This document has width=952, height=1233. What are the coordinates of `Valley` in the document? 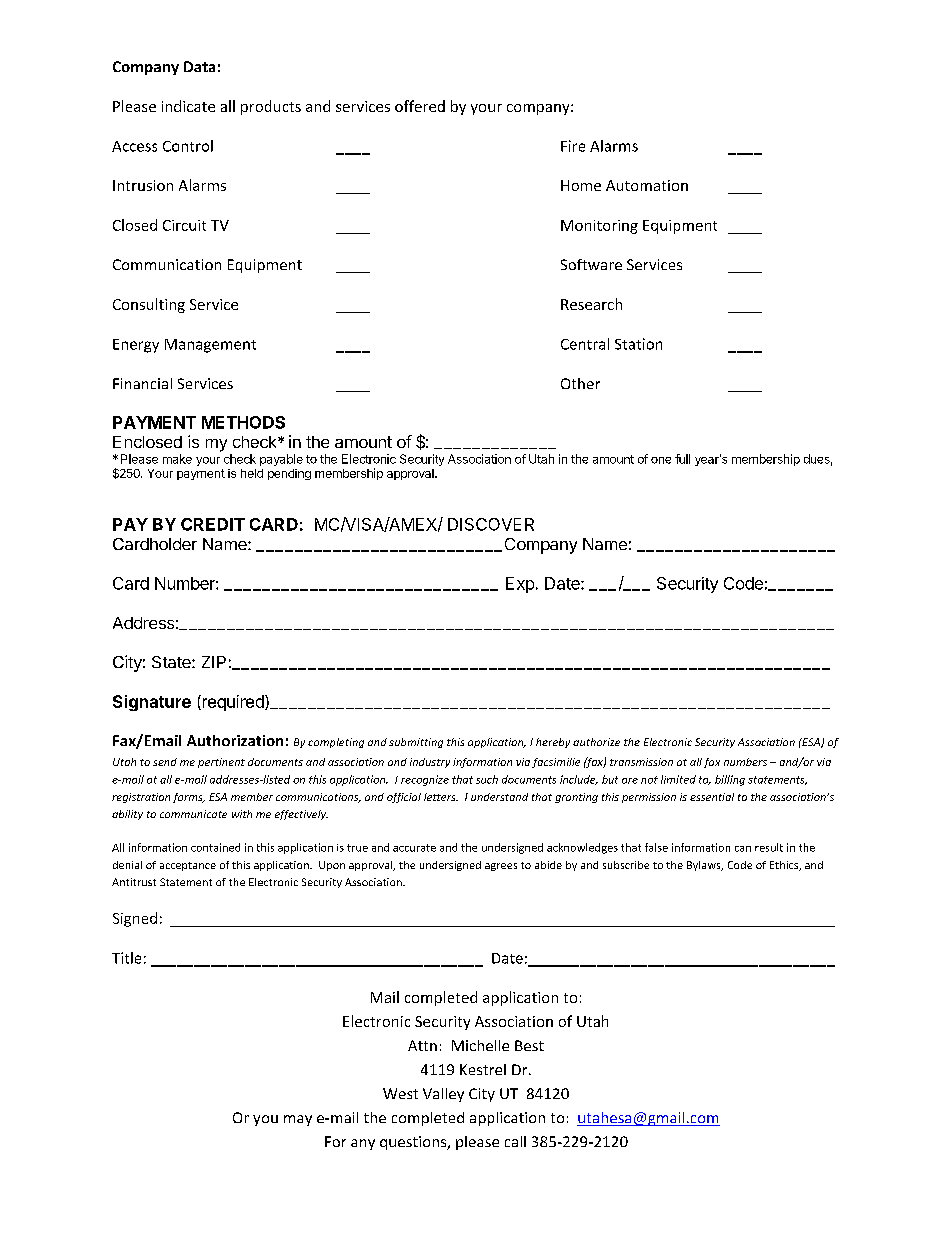 It's located at (443, 1095).
